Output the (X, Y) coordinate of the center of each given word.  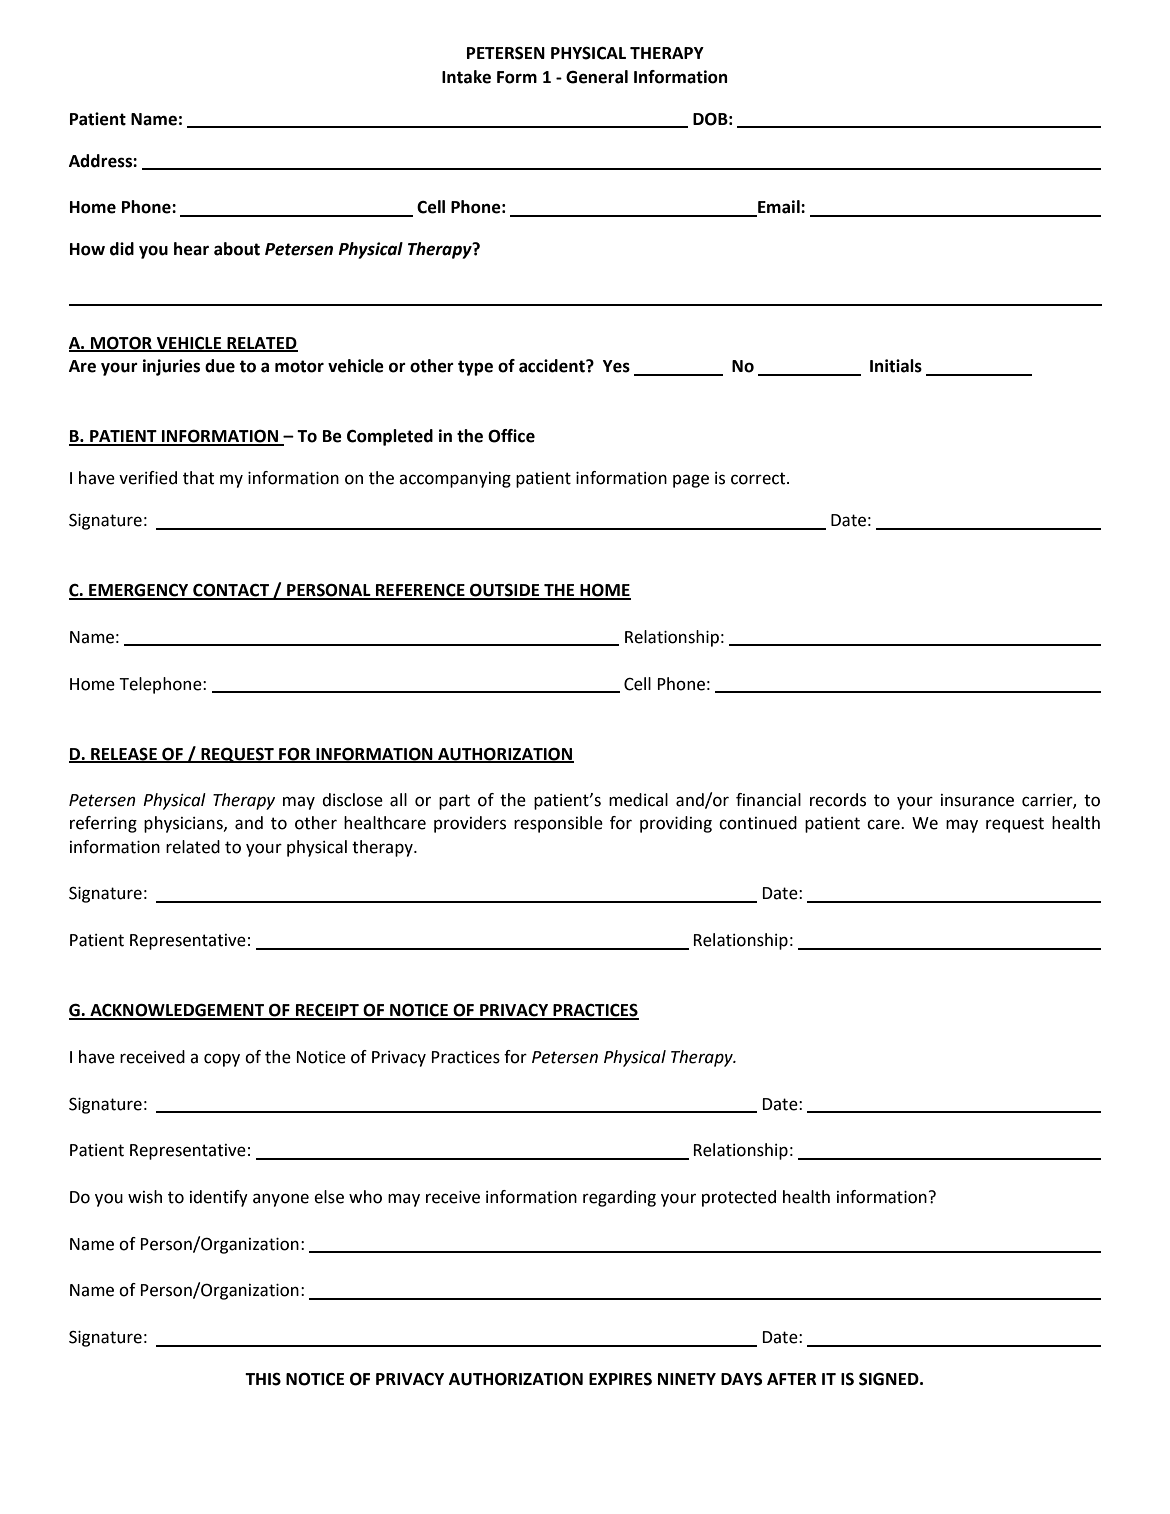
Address (101, 161)
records (838, 800)
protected (739, 1198)
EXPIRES (620, 1379)
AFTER (792, 1379)
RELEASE (124, 754)
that (198, 478)
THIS (263, 1379)
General (597, 77)
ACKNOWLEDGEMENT (177, 1011)
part (454, 802)
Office (511, 436)
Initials (896, 366)
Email (779, 208)
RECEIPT (327, 1011)
